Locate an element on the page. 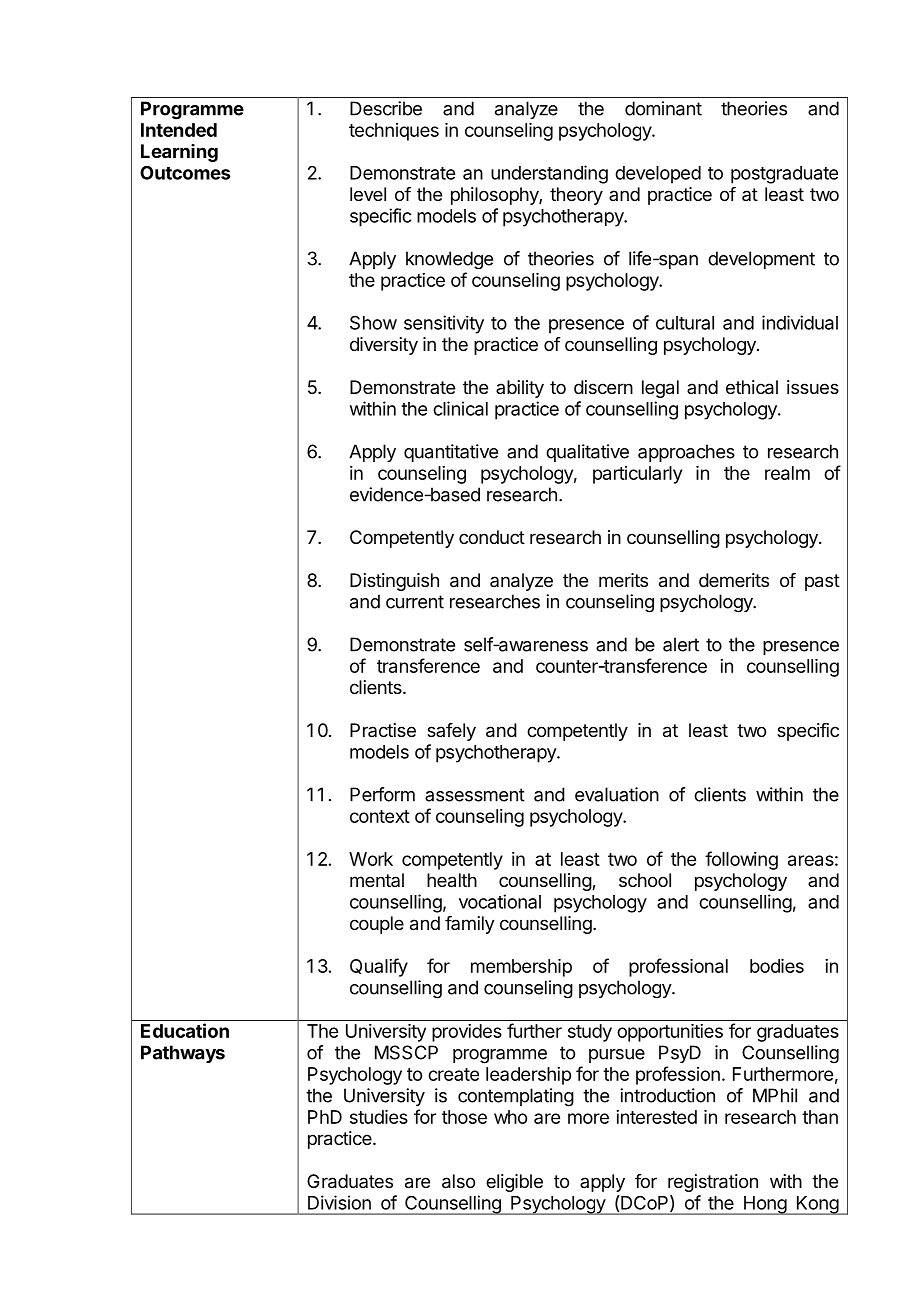  safely is located at coordinates (451, 732).
